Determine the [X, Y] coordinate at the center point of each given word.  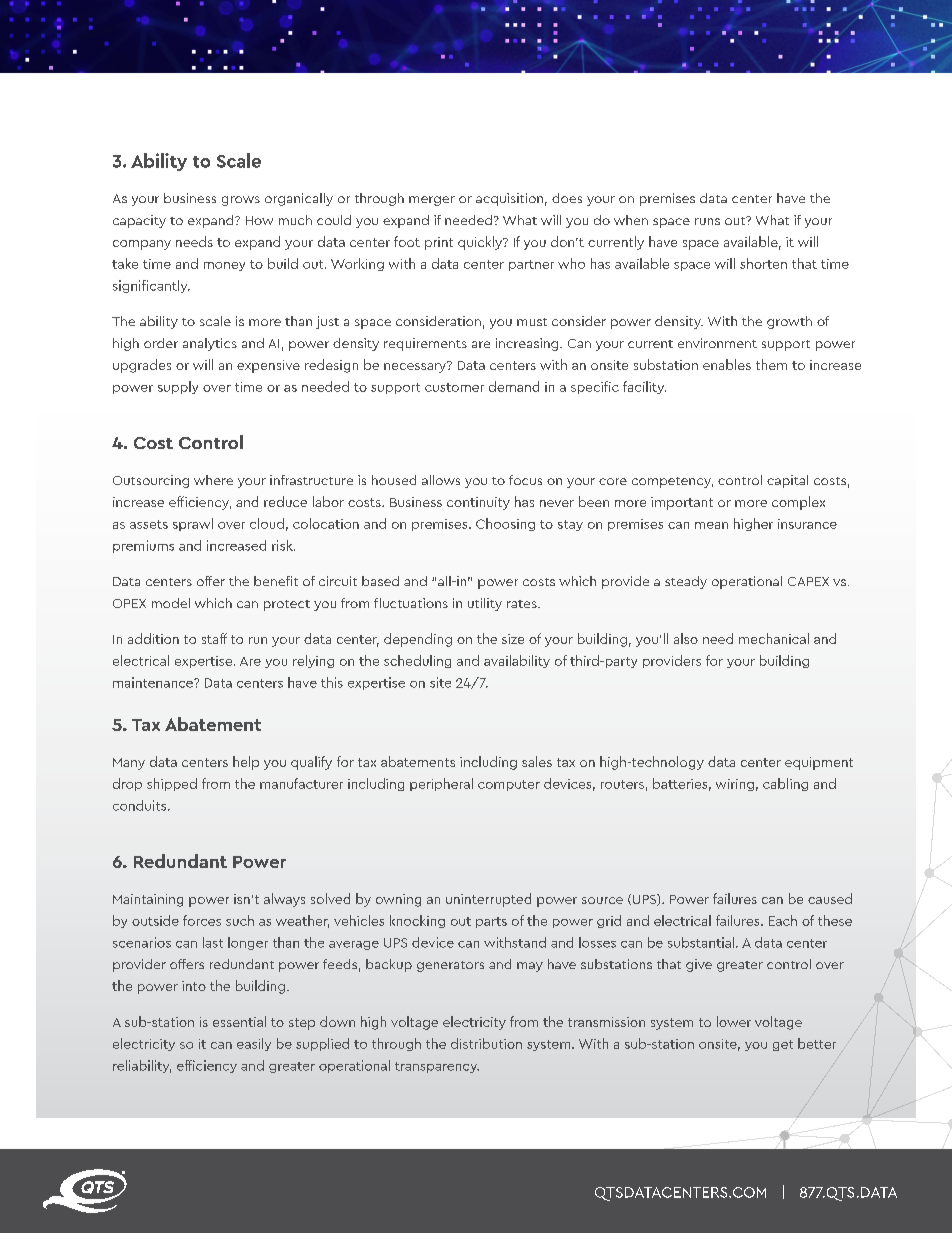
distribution [486, 1043]
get [783, 1045]
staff [214, 638]
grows [241, 201]
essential [239, 1021]
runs [707, 221]
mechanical [774, 638]
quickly [481, 243]
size [513, 639]
